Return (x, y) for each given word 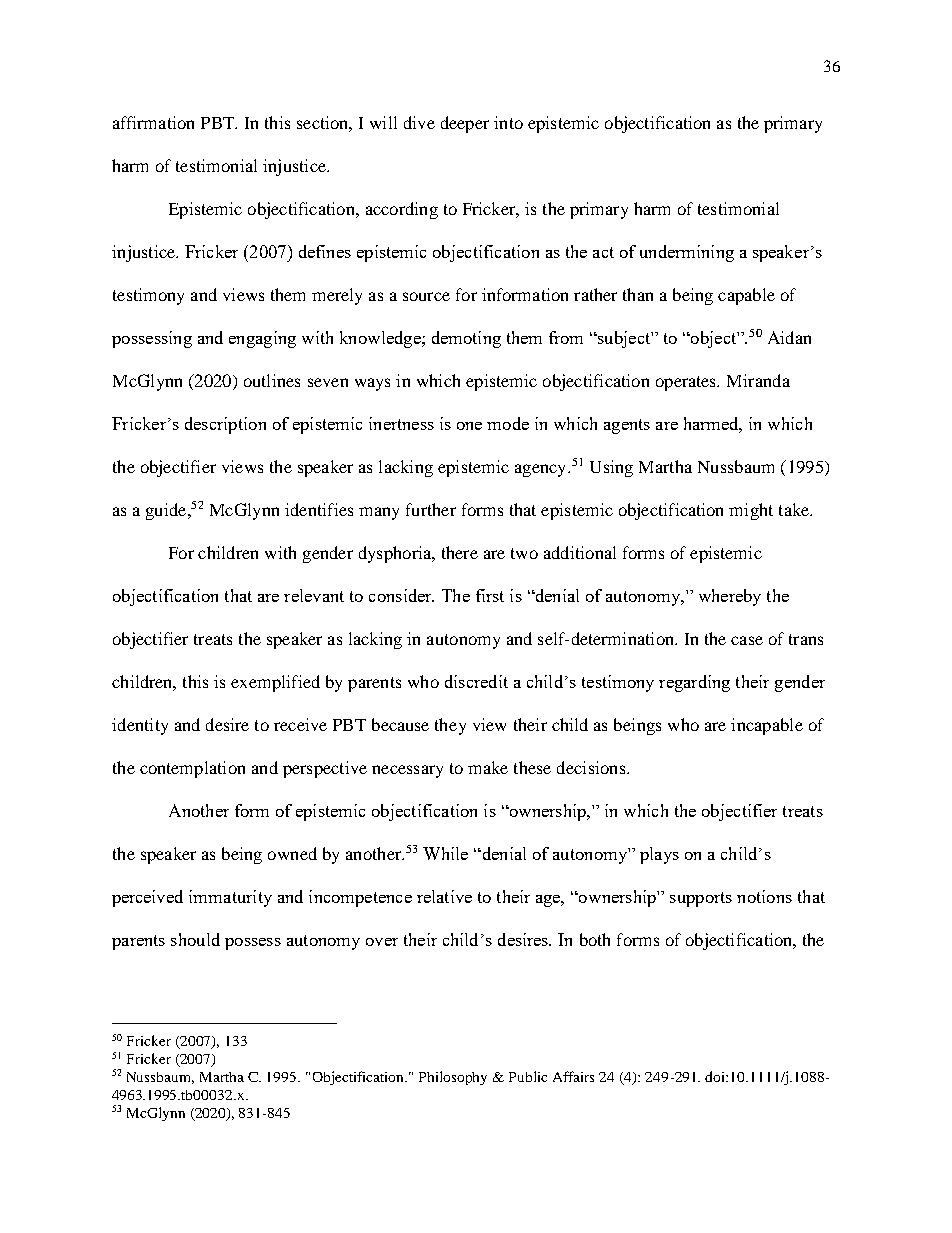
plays (659, 855)
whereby (730, 597)
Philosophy (453, 1078)
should (195, 939)
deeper (465, 124)
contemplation (192, 769)
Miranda (758, 380)
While (445, 853)
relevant (314, 595)
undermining (687, 253)
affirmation (153, 122)
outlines (272, 380)
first (490, 595)
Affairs (573, 1076)
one (469, 426)
